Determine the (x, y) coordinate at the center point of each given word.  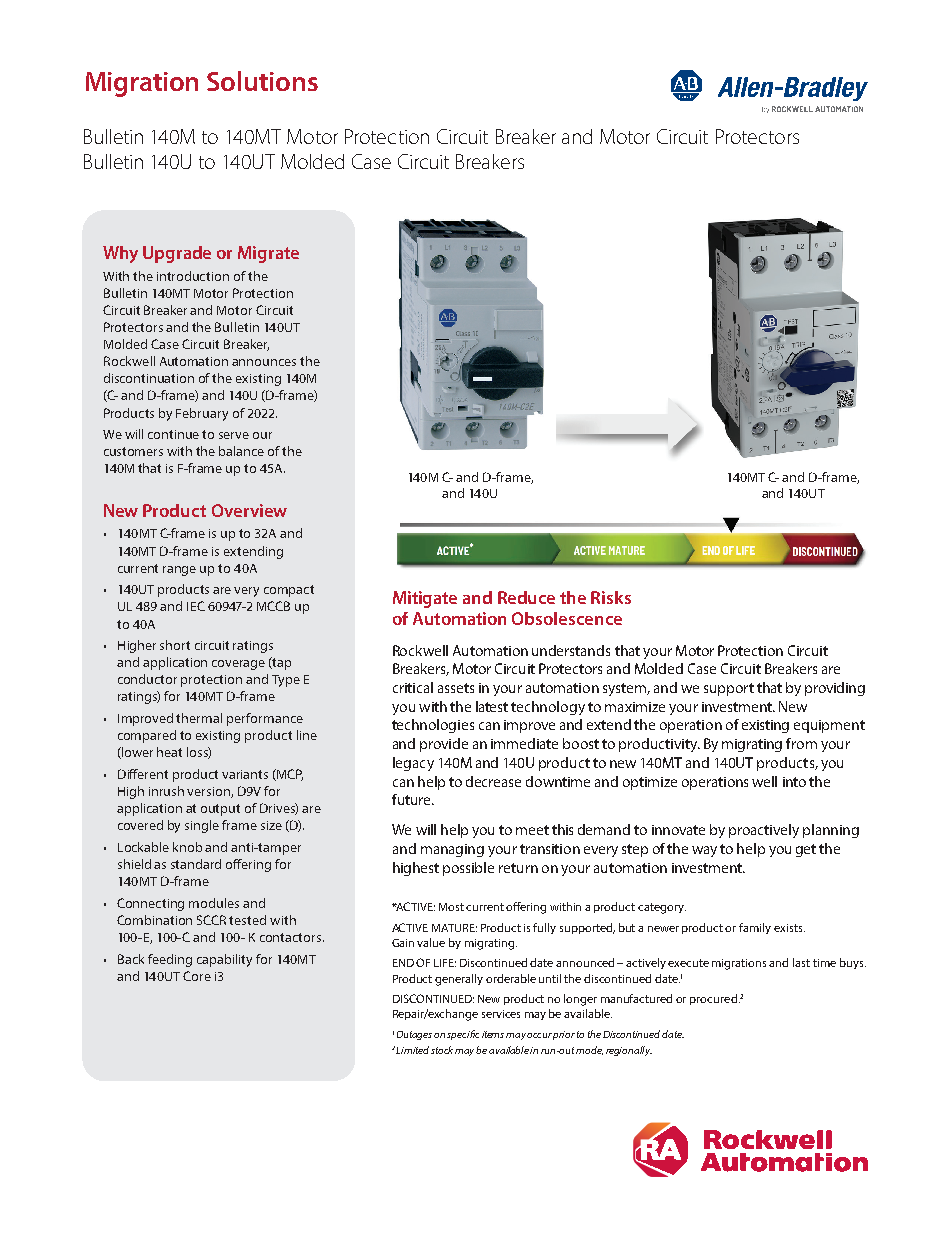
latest (492, 706)
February (202, 414)
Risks (611, 597)
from (801, 743)
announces (264, 362)
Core (197, 976)
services (501, 1014)
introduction (193, 276)
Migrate (268, 254)
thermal (199, 718)
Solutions (262, 81)
